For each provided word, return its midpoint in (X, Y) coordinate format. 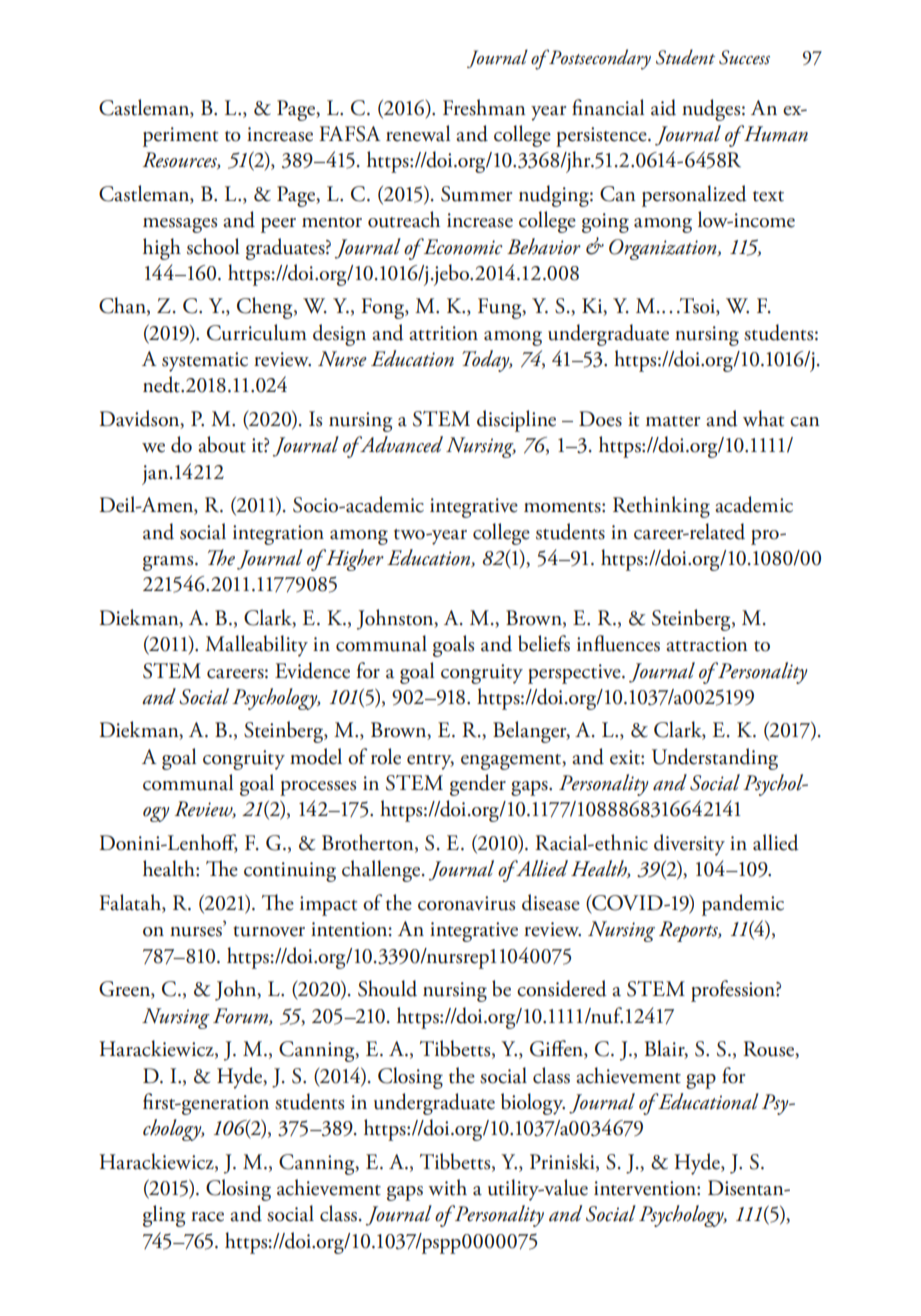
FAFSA (350, 134)
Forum (241, 1016)
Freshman (484, 107)
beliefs (544, 643)
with (447, 1187)
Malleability (256, 646)
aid (663, 107)
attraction (707, 644)
